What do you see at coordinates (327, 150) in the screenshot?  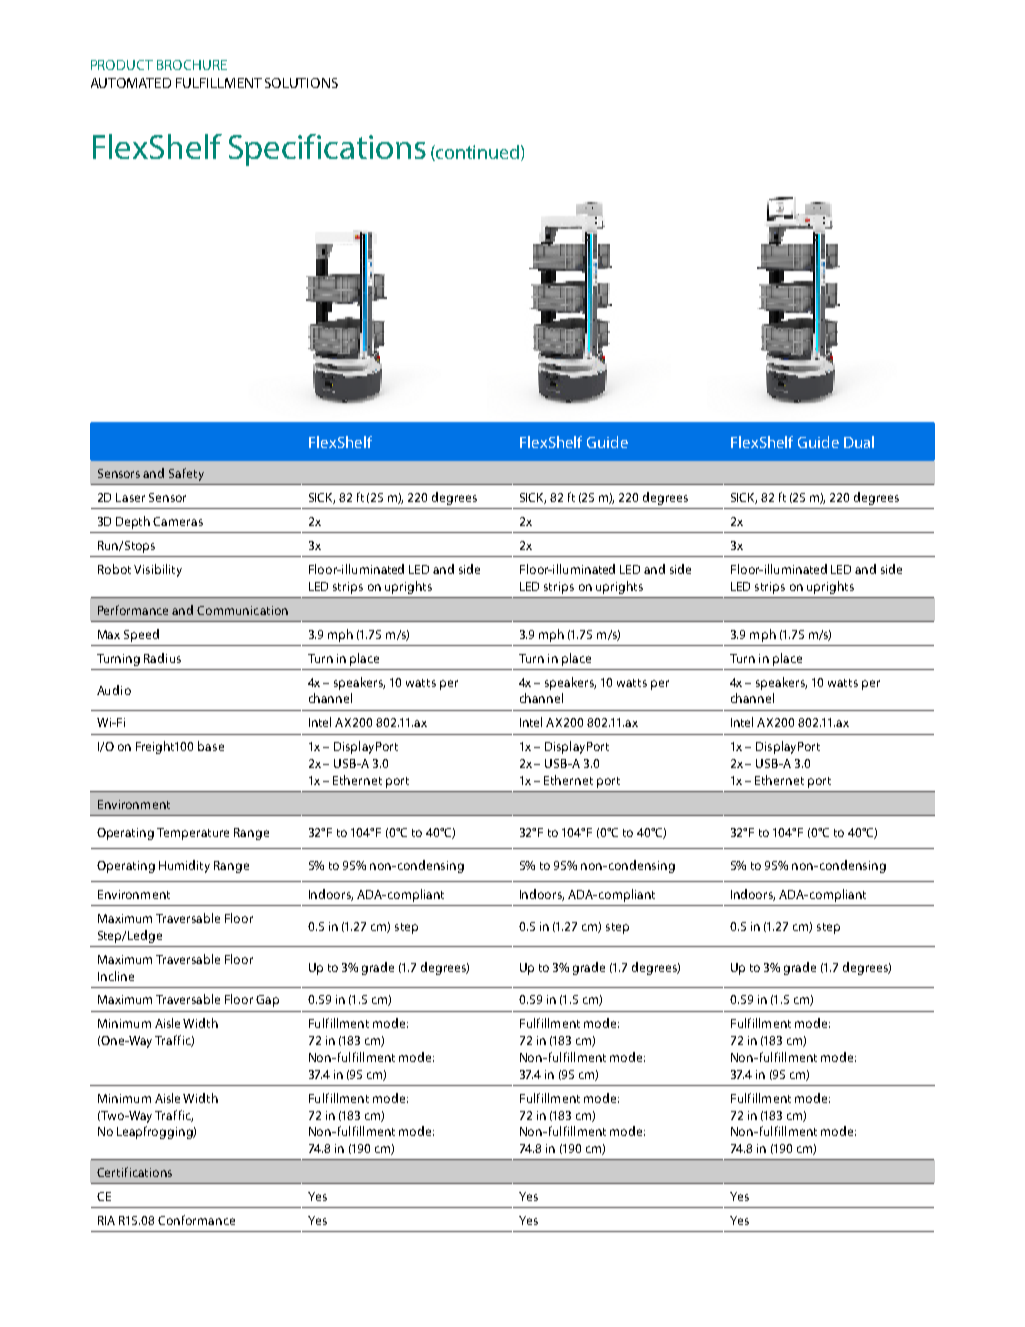 I see `Specifications` at bounding box center [327, 150].
